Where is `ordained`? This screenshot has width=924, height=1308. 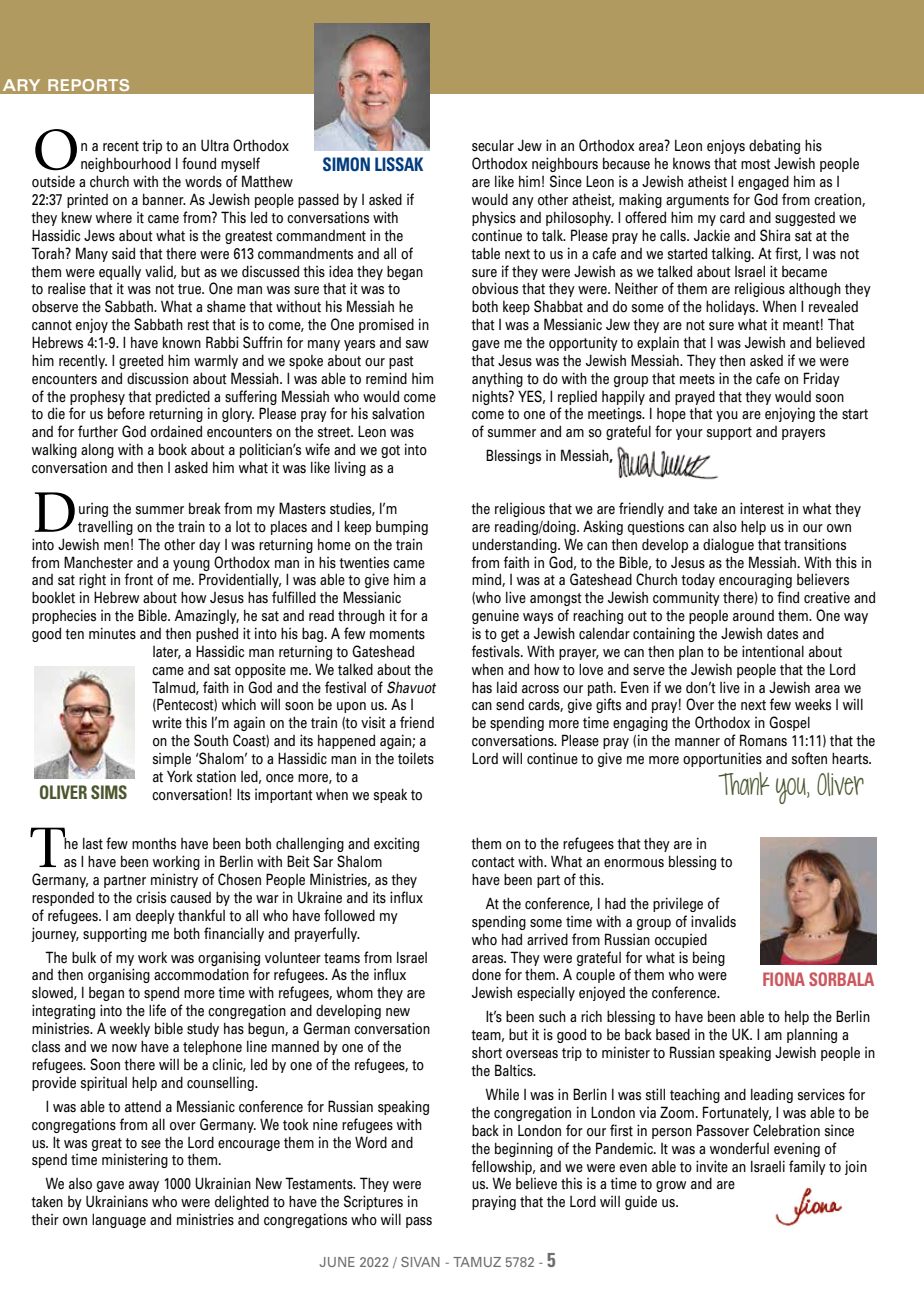
ordained is located at coordinates (176, 431).
